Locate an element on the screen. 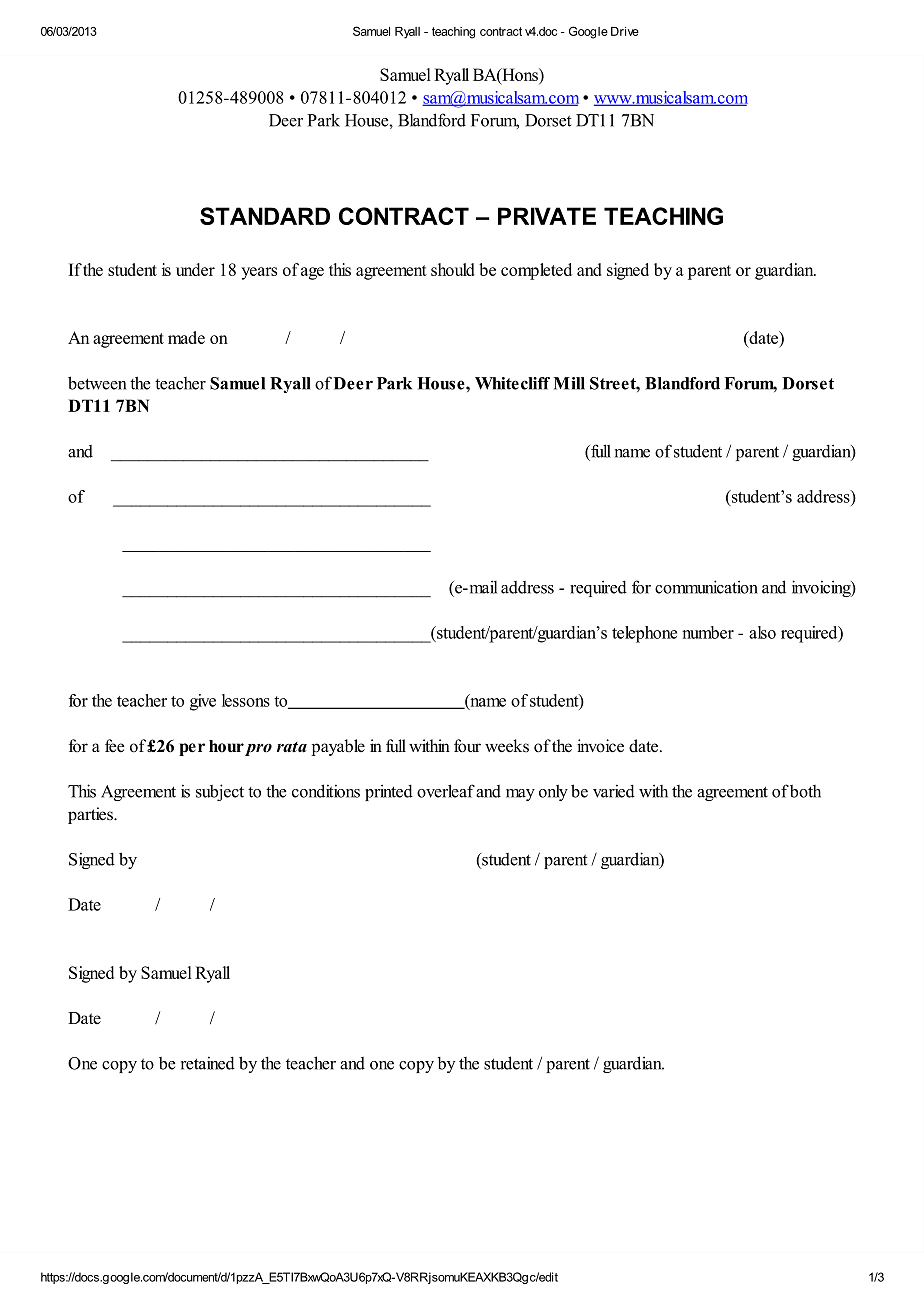  communication is located at coordinates (706, 587).
